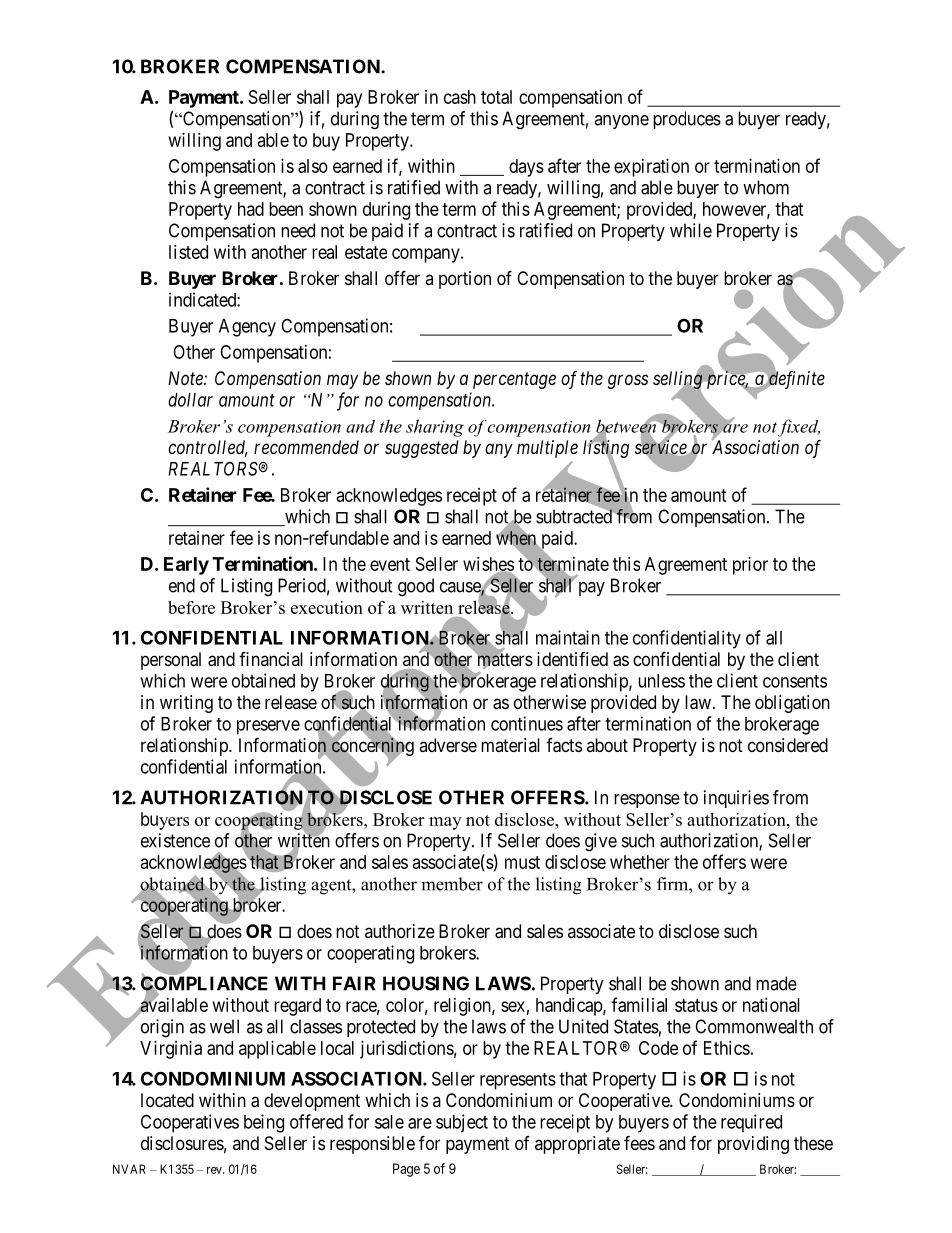 Image resolution: width=952 pixels, height=1233 pixels. What do you see at coordinates (462, 1123) in the document?
I see `subject` at bounding box center [462, 1123].
